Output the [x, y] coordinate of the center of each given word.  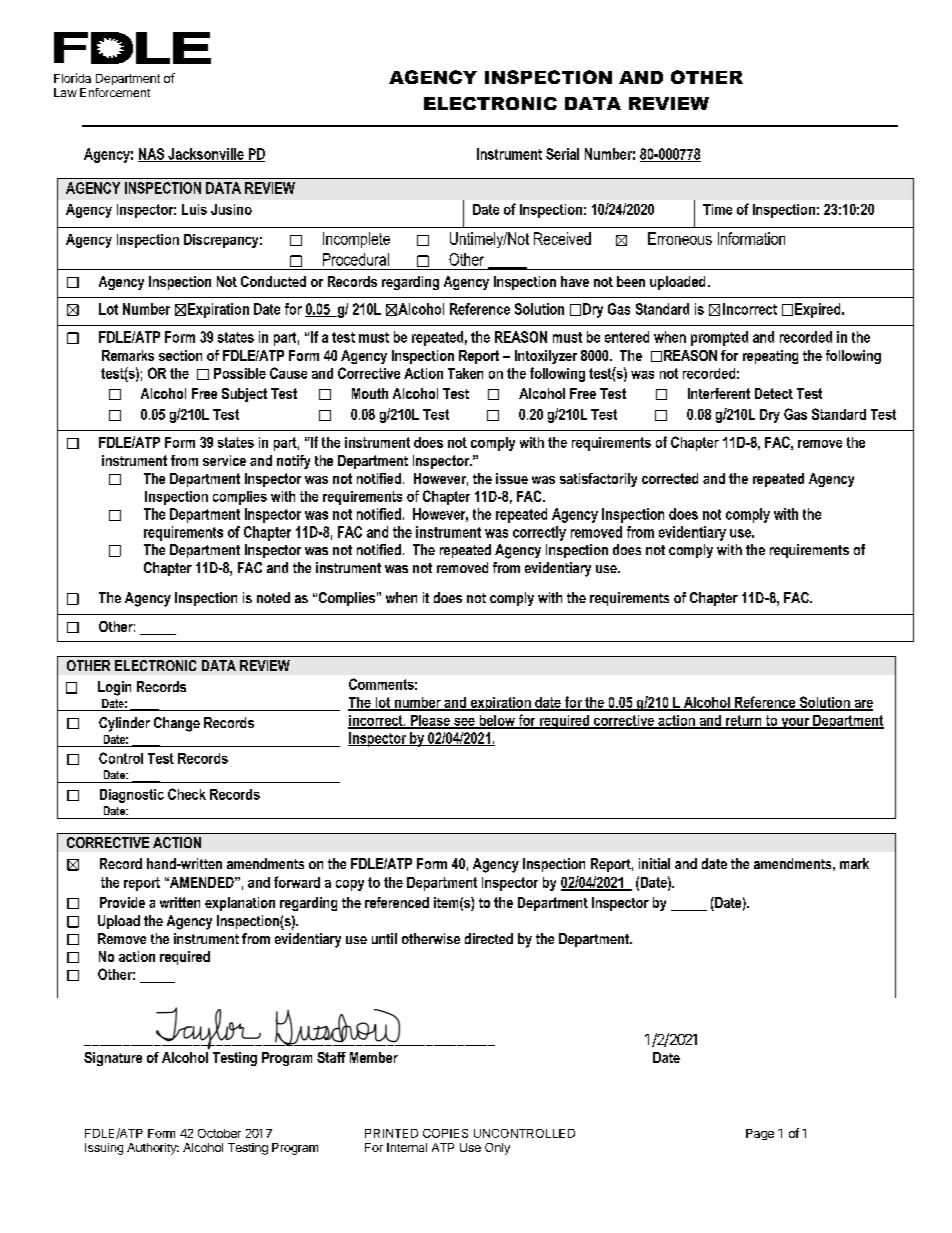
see [464, 723]
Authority [153, 1149]
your [795, 723]
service [224, 460]
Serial [562, 154]
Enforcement [115, 92]
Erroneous [680, 238]
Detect [774, 393]
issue [512, 478]
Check [187, 794]
